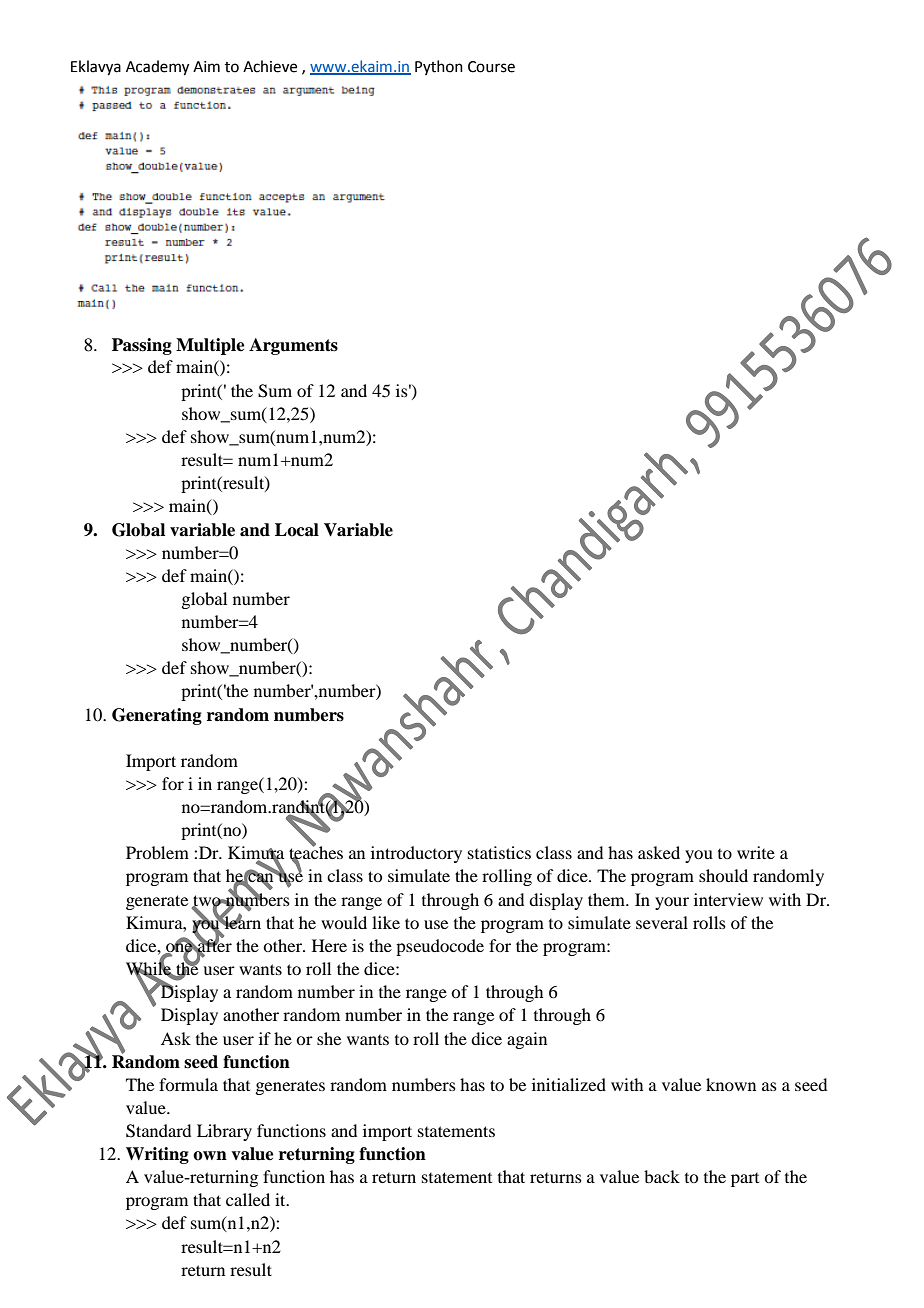 Image resolution: width=924 pixels, height=1308 pixels. I want to click on Course, so click(491, 67).
